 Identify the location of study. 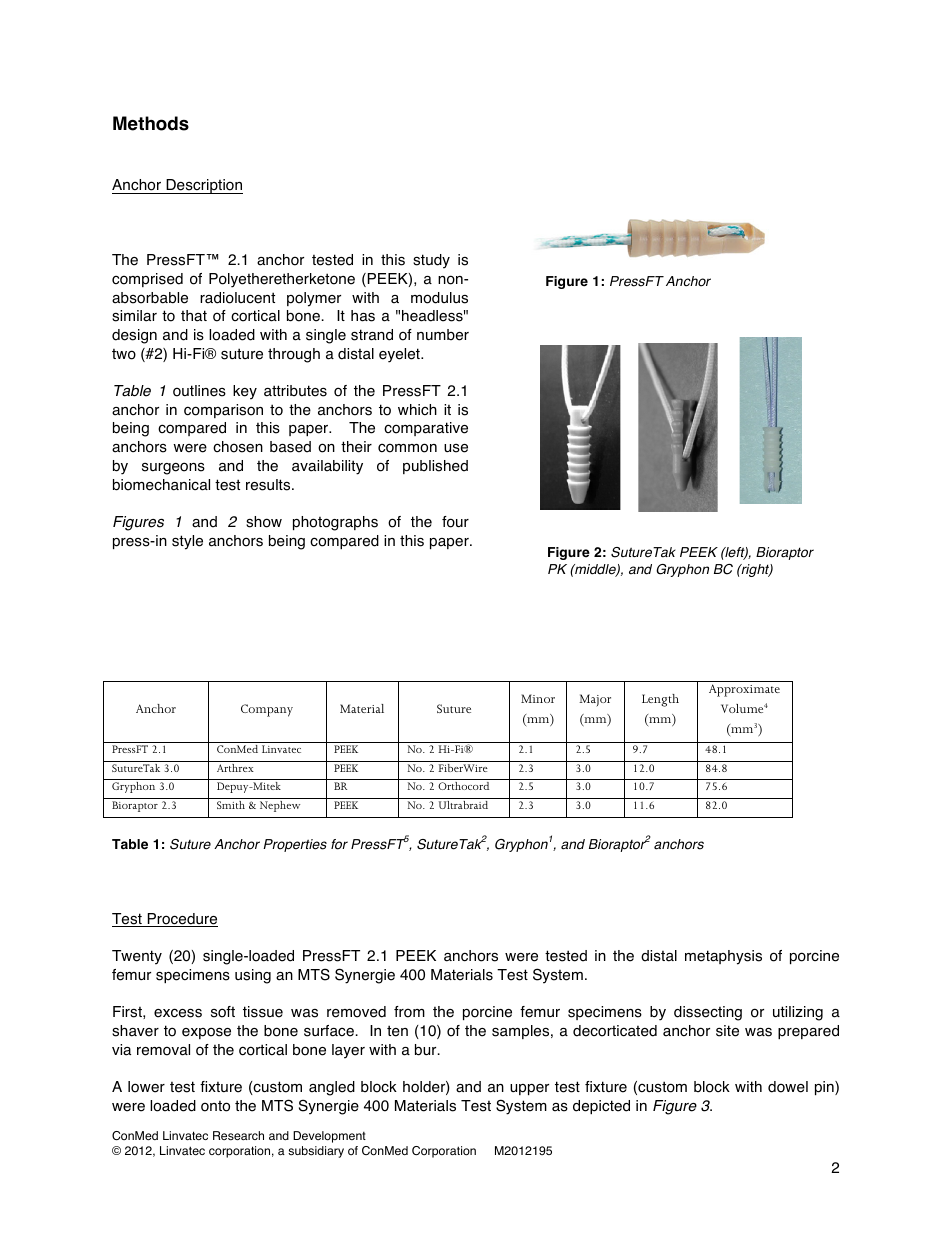
(431, 261).
